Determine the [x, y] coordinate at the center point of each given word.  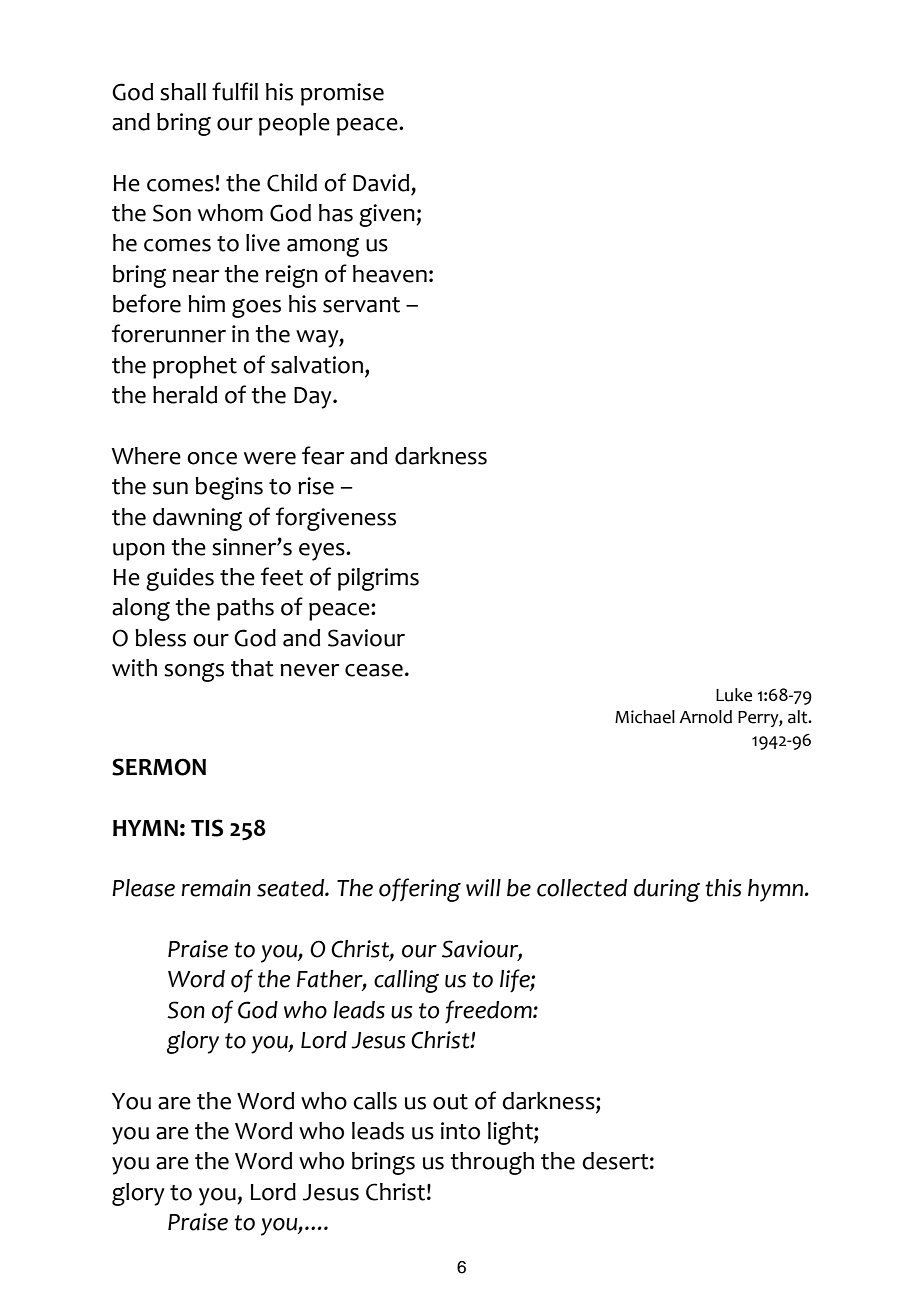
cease [374, 670]
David [381, 183]
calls [375, 1101]
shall [183, 92]
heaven [390, 274]
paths [245, 609]
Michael [645, 717]
